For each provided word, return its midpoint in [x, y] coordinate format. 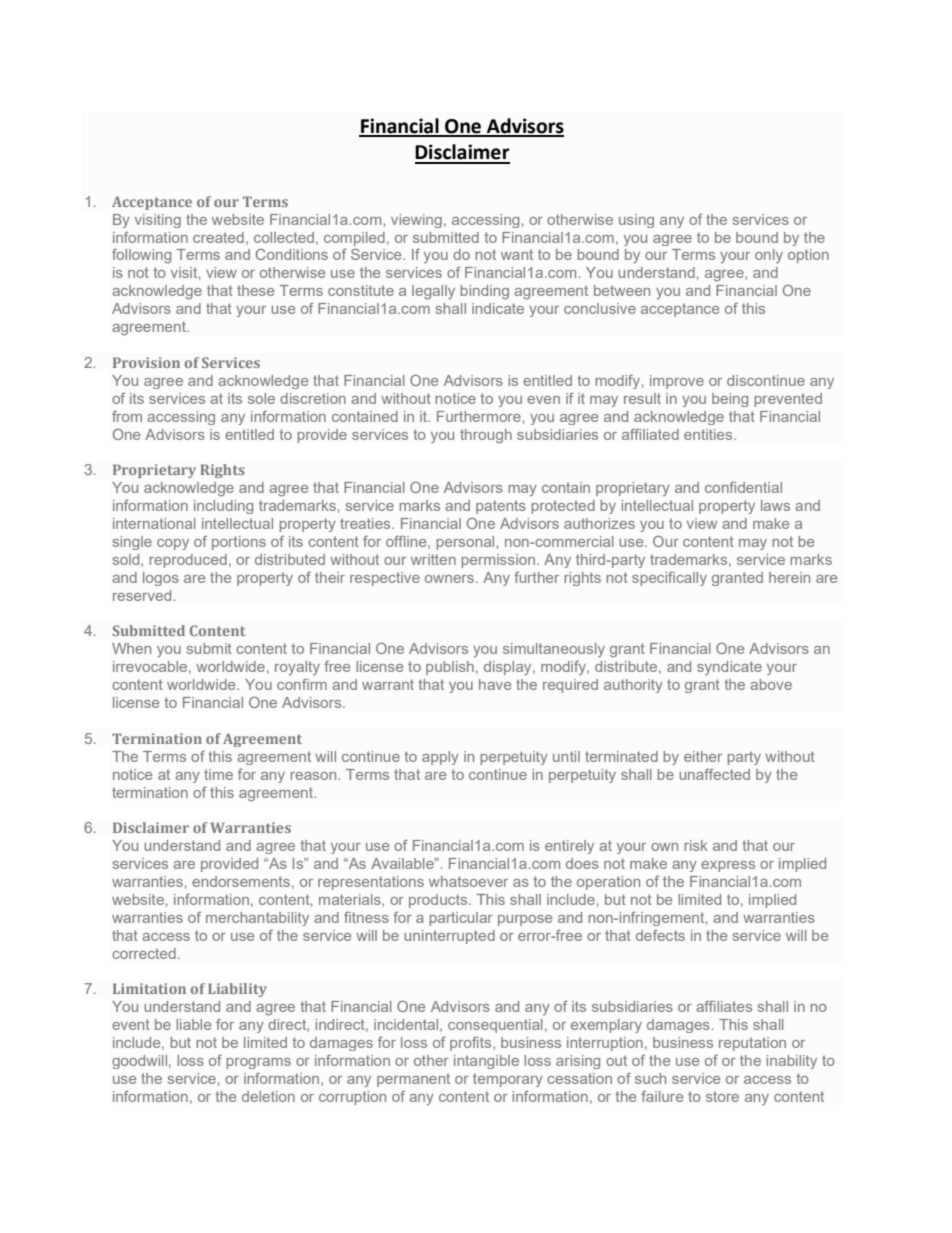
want [517, 254]
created [218, 237]
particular [461, 919]
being [730, 400]
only [769, 256]
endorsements [241, 881]
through [486, 436]
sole [261, 398]
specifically [669, 579]
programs [259, 1063]
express [728, 866]
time [218, 774]
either [703, 756]
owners [449, 579]
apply [440, 758]
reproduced [188, 561]
